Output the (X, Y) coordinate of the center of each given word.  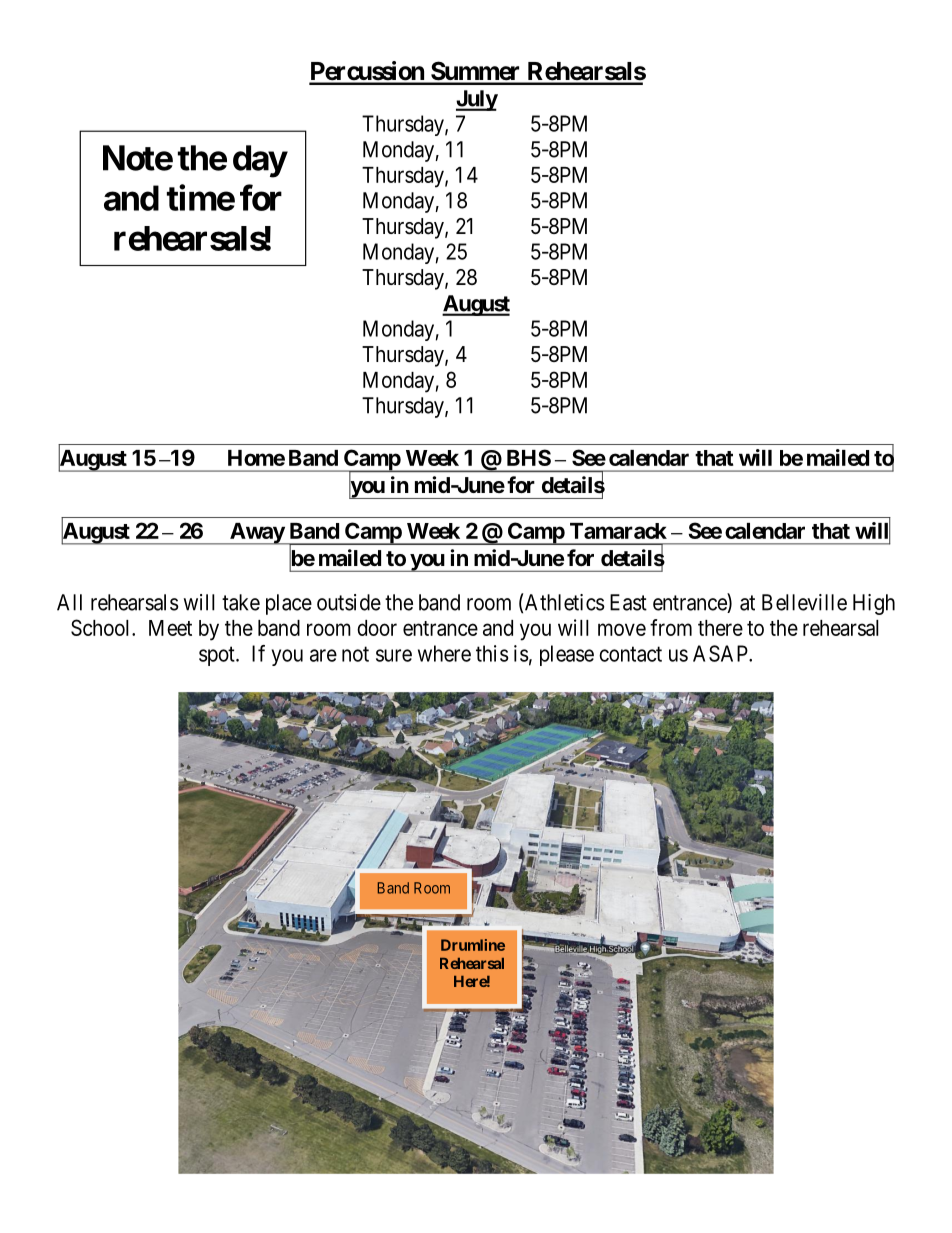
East (628, 602)
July (477, 100)
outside (349, 602)
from (671, 627)
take (241, 602)
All (69, 602)
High (874, 604)
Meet (170, 628)
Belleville (804, 602)
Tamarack (618, 531)
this (492, 653)
